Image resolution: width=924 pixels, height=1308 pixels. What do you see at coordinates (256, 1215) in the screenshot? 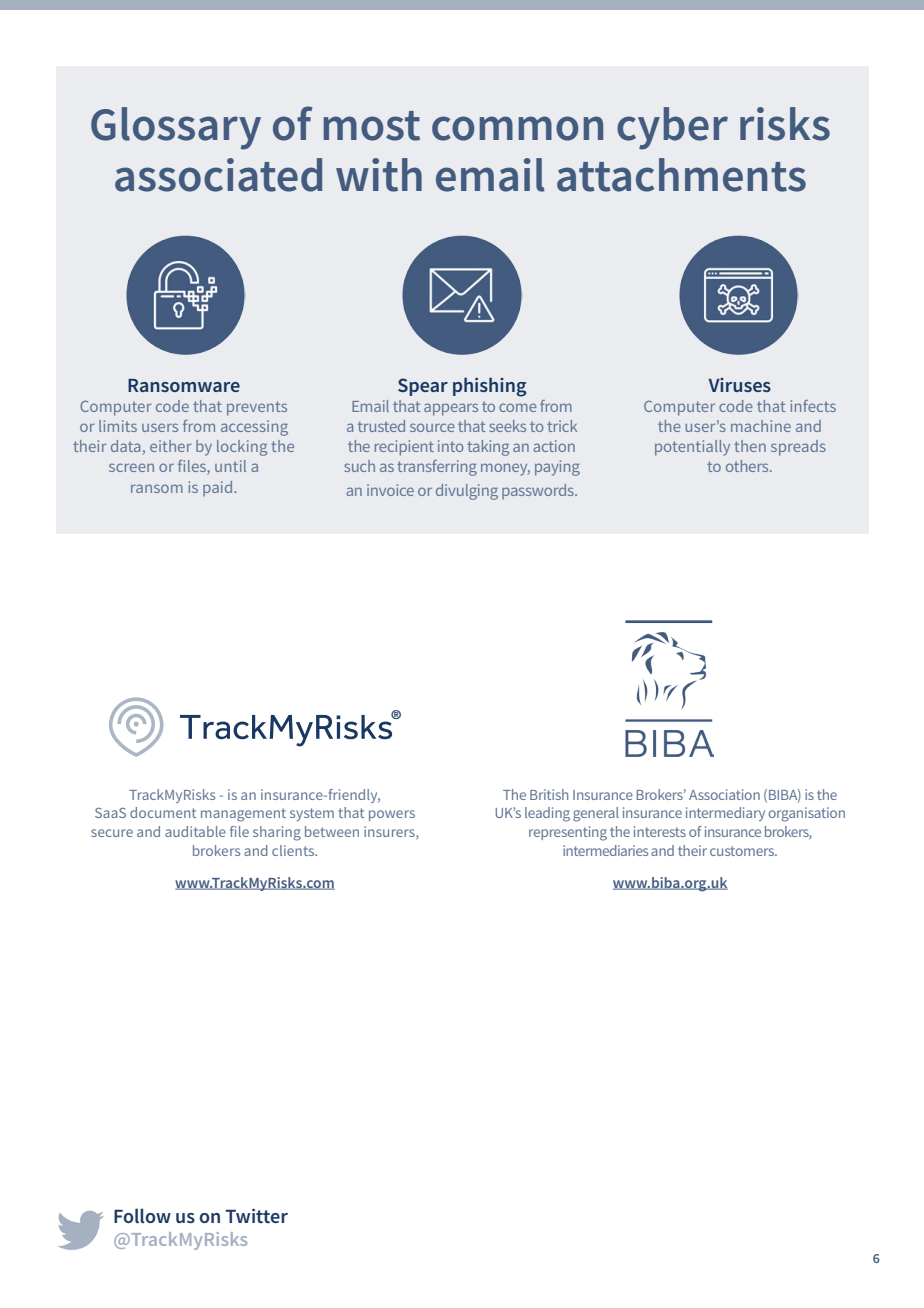
I see `Twitter` at bounding box center [256, 1215].
